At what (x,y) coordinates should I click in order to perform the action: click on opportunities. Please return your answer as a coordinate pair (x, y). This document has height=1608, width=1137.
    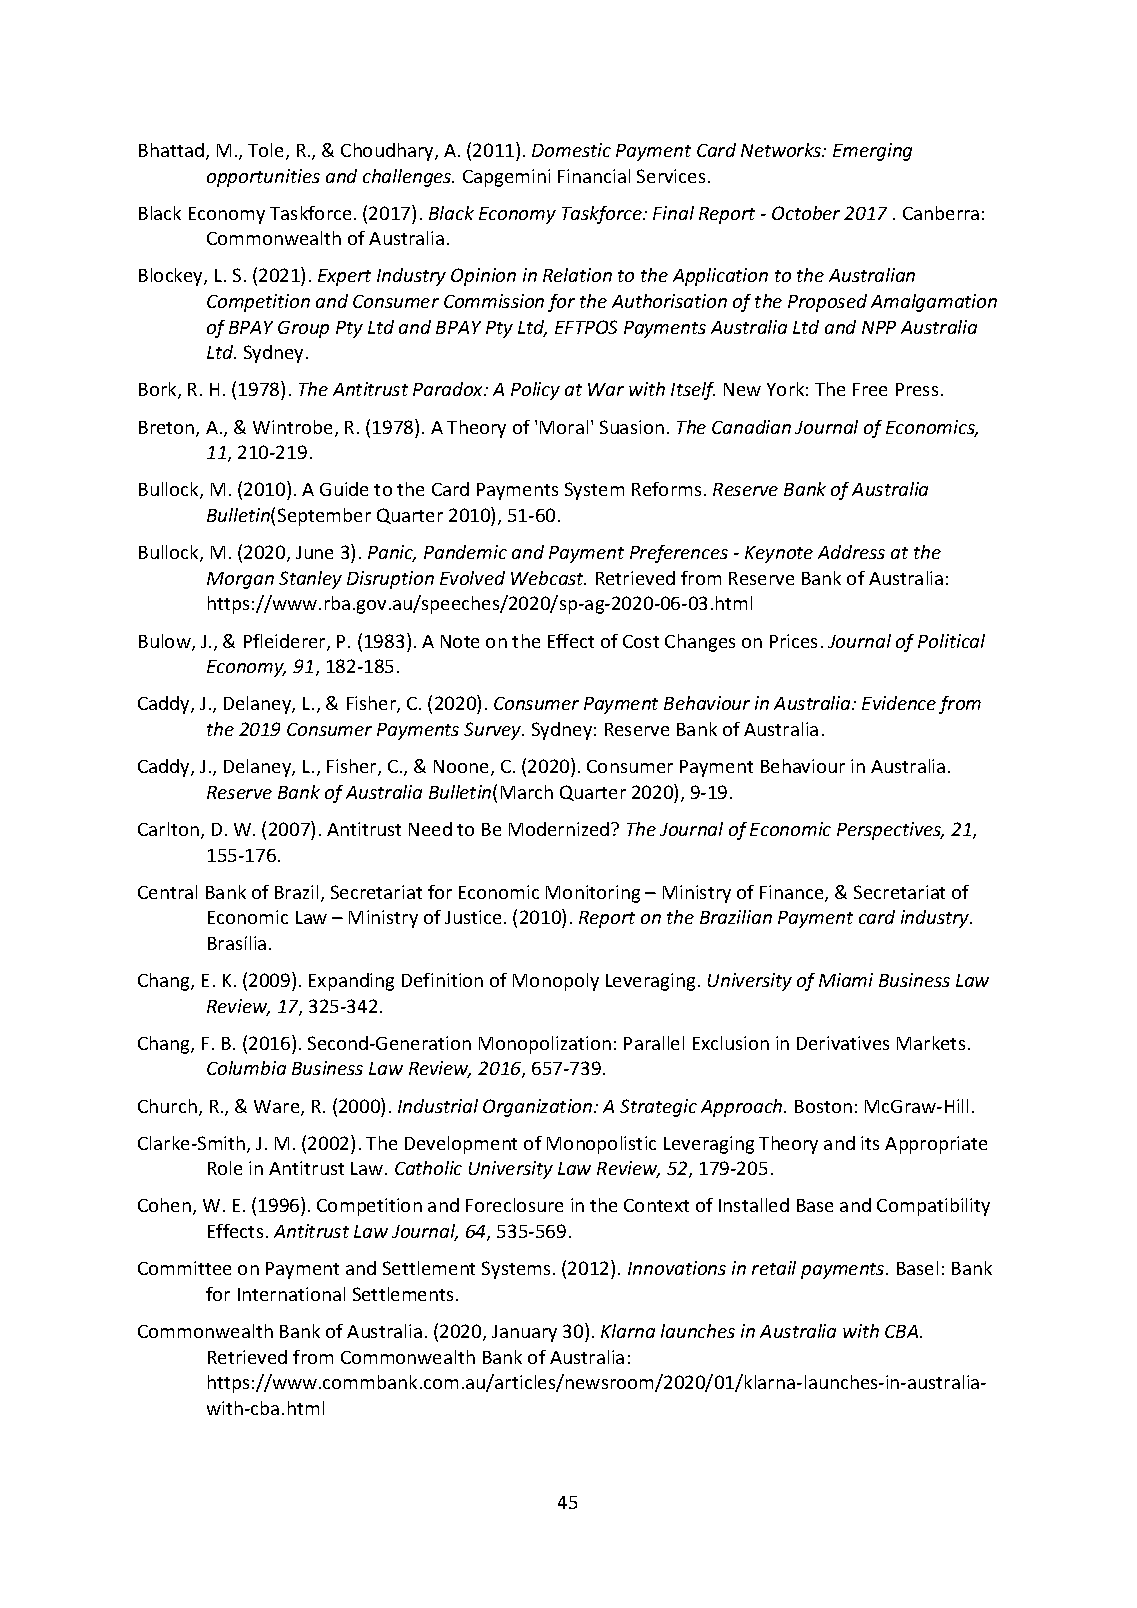
    Looking at the image, I should click on (263, 178).
